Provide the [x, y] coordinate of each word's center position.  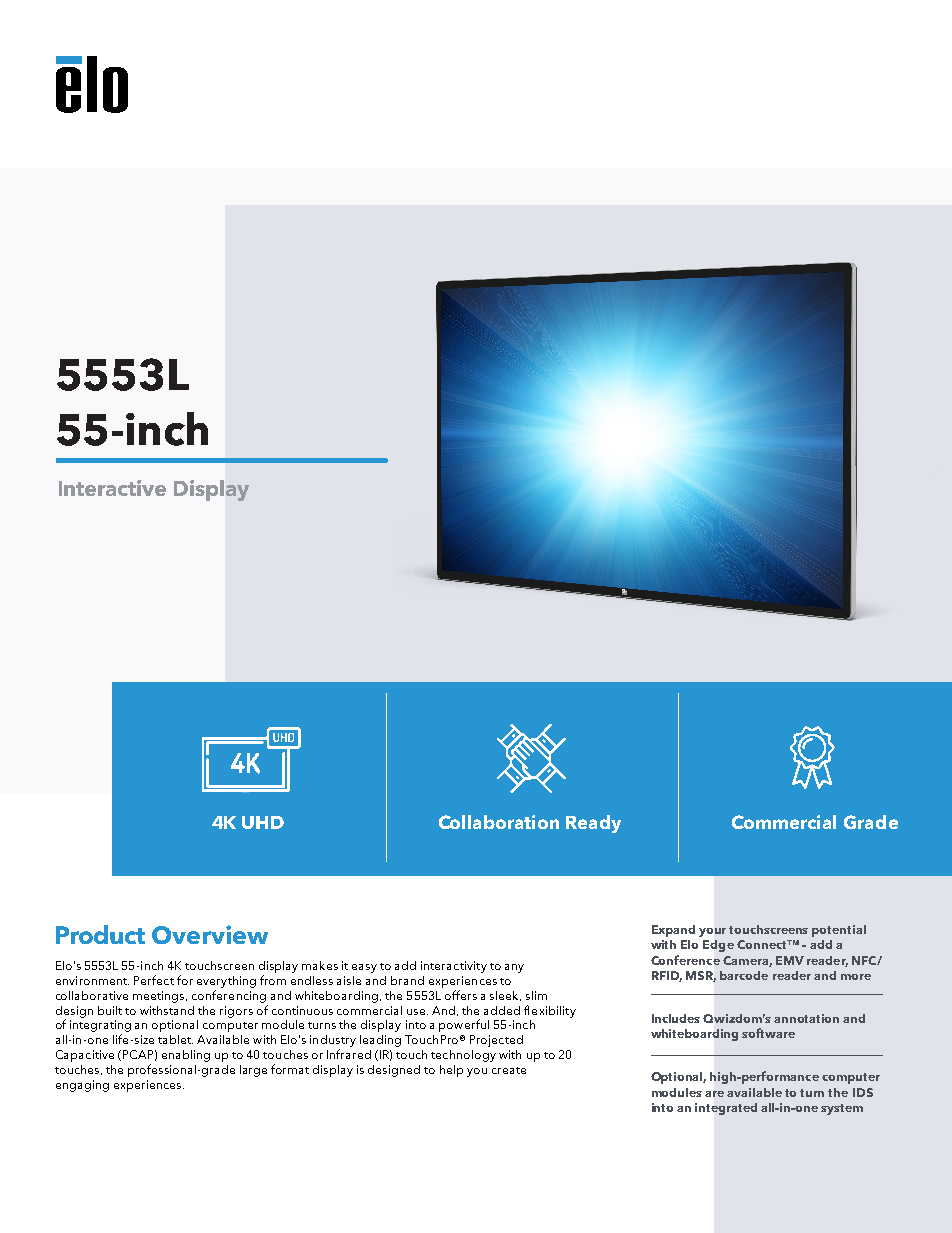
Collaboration [499, 822]
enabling [186, 1056]
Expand [673, 931]
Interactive [112, 488]
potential [839, 931]
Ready [593, 824]
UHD [263, 822]
